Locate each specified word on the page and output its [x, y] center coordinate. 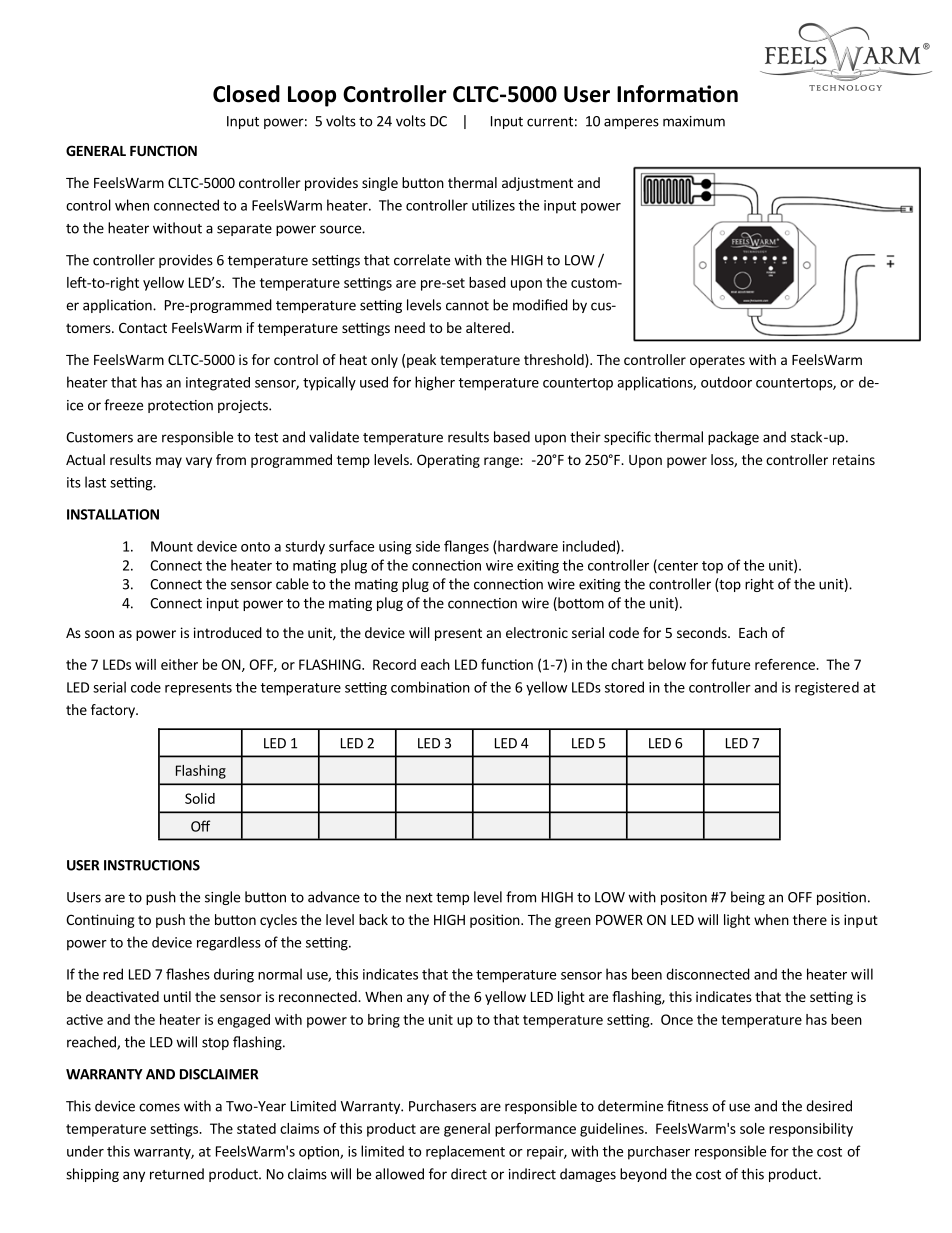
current [550, 122]
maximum [694, 121]
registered [827, 688]
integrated [218, 384]
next [419, 898]
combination [430, 687]
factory [114, 711]
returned [177, 1174]
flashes [188, 974]
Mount [172, 546]
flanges [466, 547]
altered [488, 327]
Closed [246, 94]
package [733, 438]
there [810, 919]
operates [717, 361]
